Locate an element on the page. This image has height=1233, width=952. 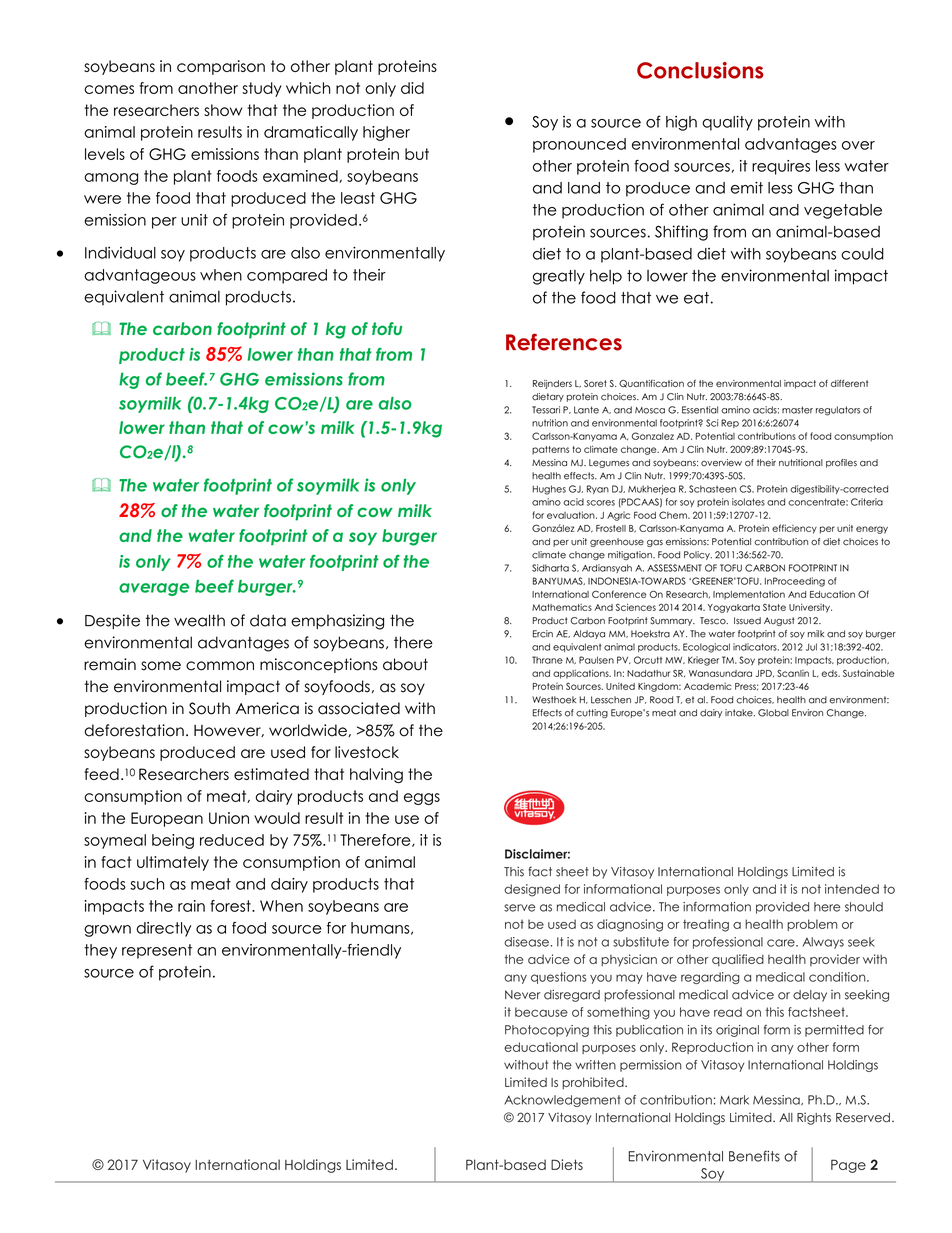
did is located at coordinates (412, 88).
